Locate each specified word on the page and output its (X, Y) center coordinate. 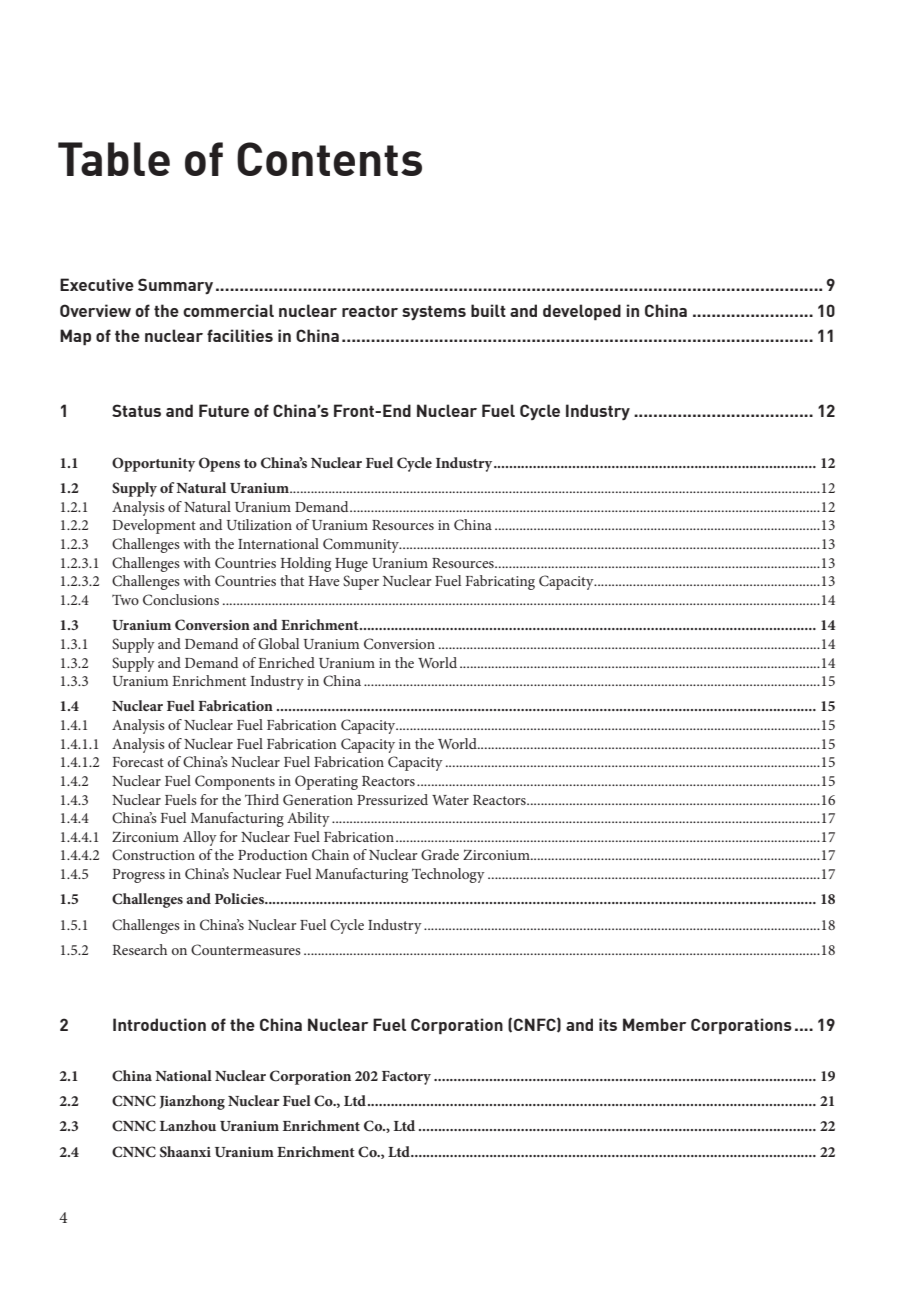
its (608, 1024)
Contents (329, 159)
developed (582, 312)
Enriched (286, 662)
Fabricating (500, 582)
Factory (406, 1078)
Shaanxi (185, 1152)
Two (125, 599)
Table (114, 159)
